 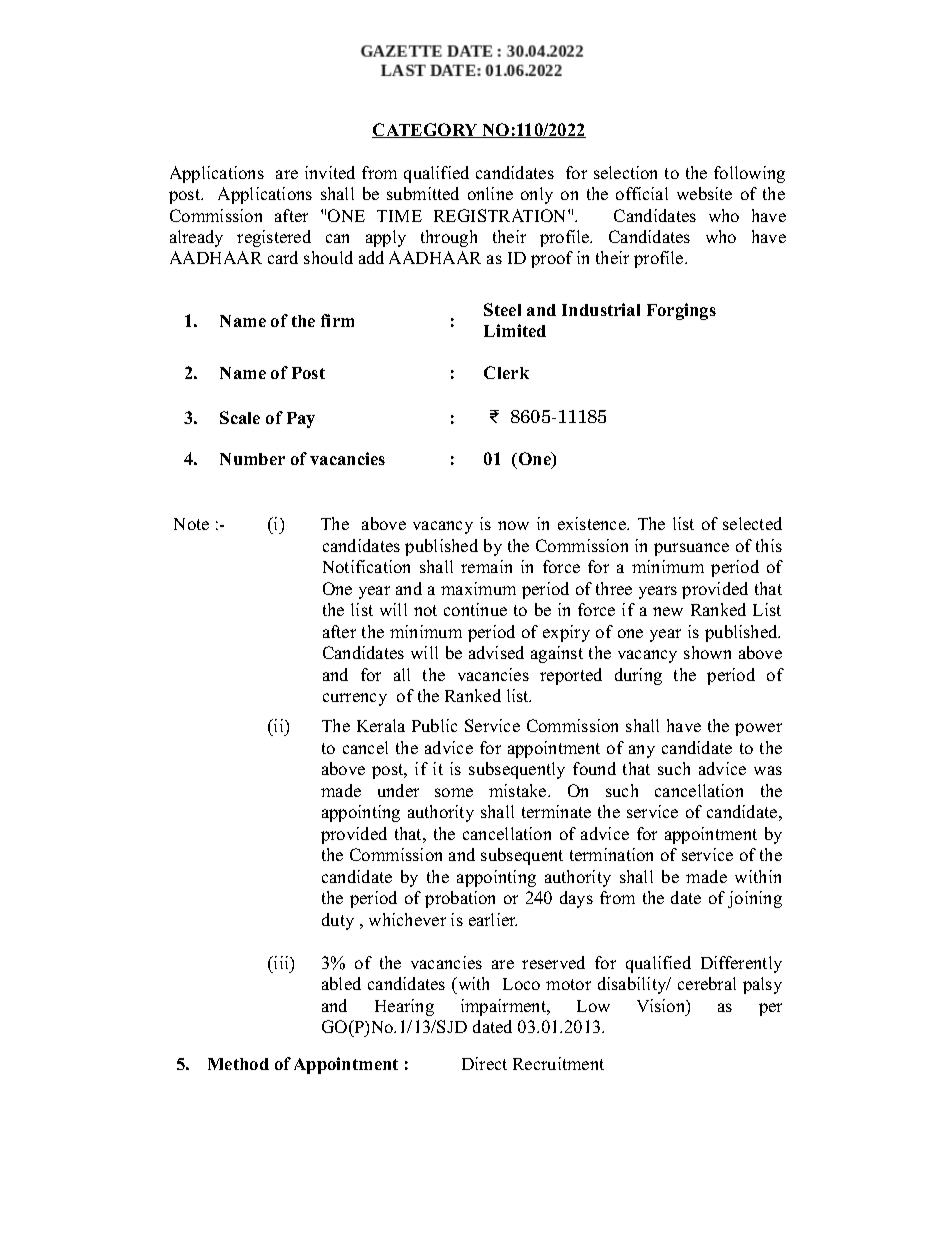 I want to click on Notification, so click(x=366, y=566).
